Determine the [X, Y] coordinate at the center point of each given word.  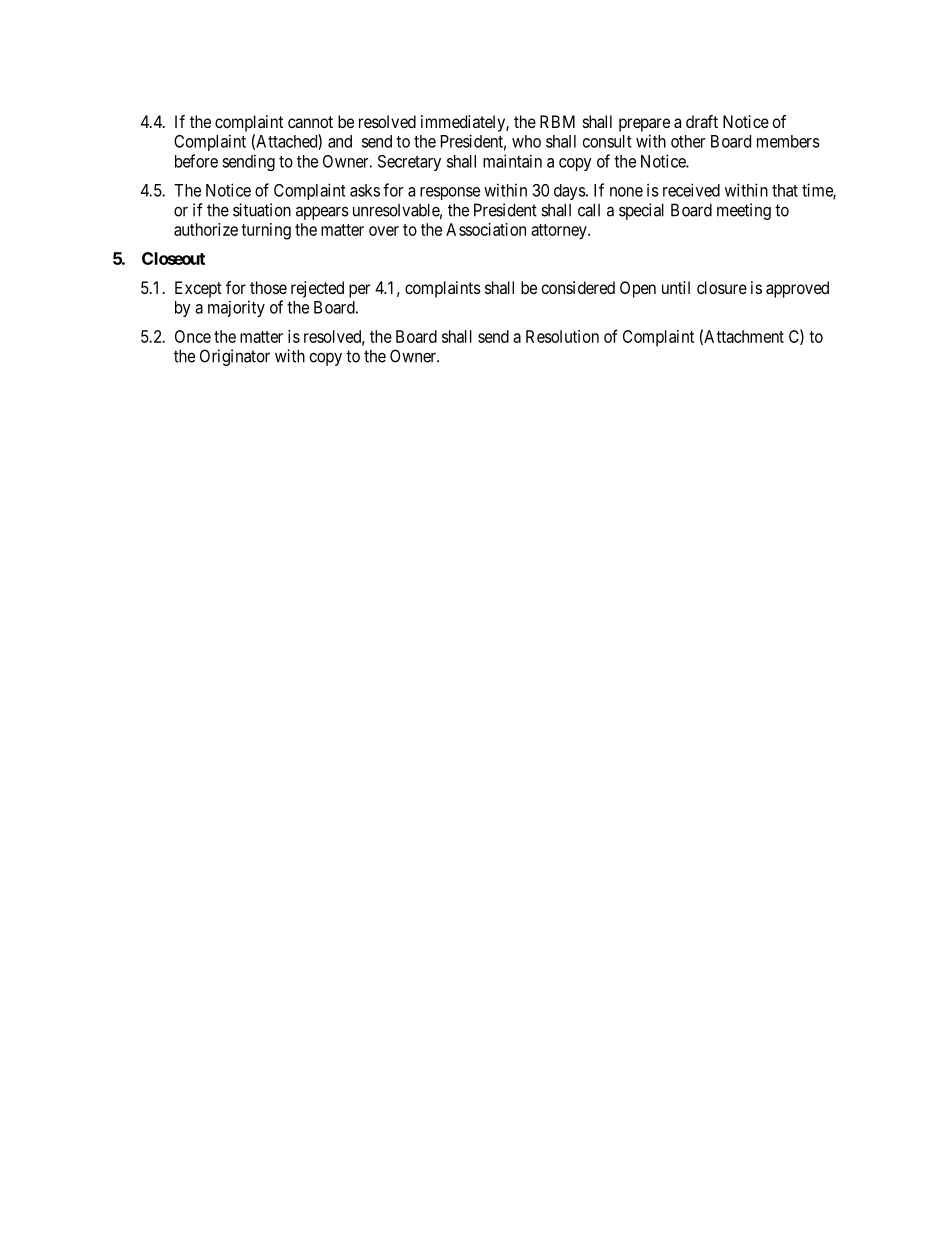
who [526, 141]
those [268, 287]
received [691, 190]
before [196, 161]
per [359, 291]
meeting [744, 211]
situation [262, 210]
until [676, 287]
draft [702, 121]
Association [486, 229]
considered [578, 287]
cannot [310, 122]
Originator [235, 357]
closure [722, 287]
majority [236, 308]
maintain [512, 161]
